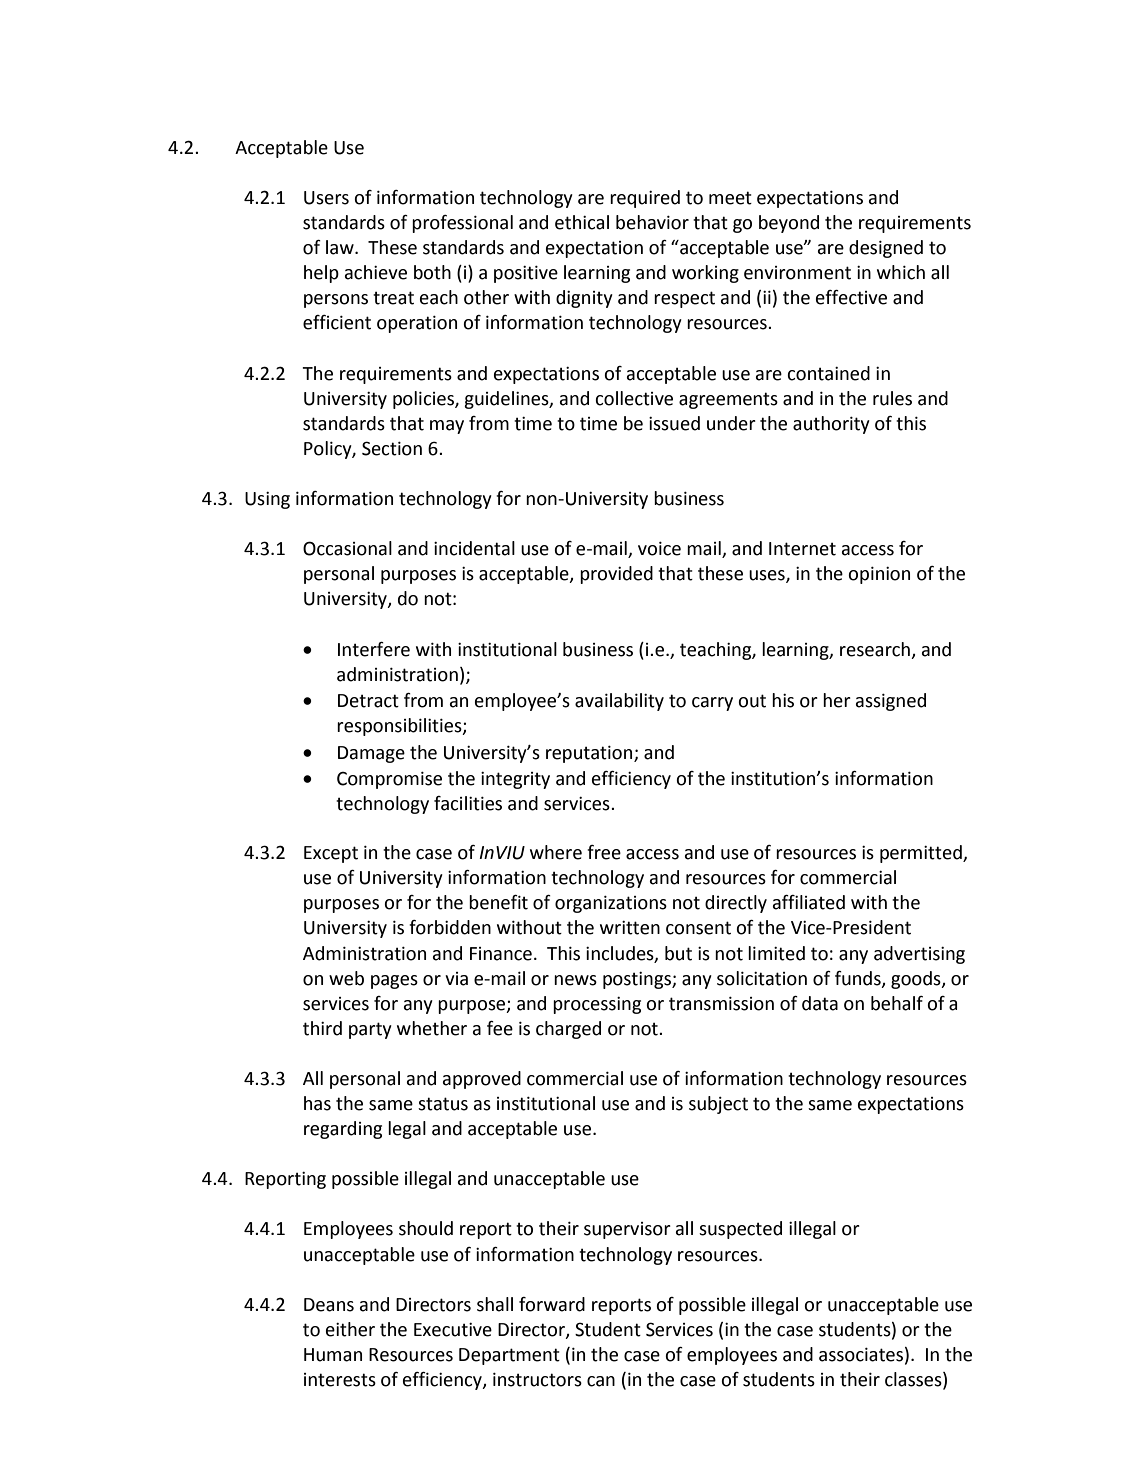  What do you see at coordinates (389, 780) in the page?
I see `Compromise` at bounding box center [389, 780].
